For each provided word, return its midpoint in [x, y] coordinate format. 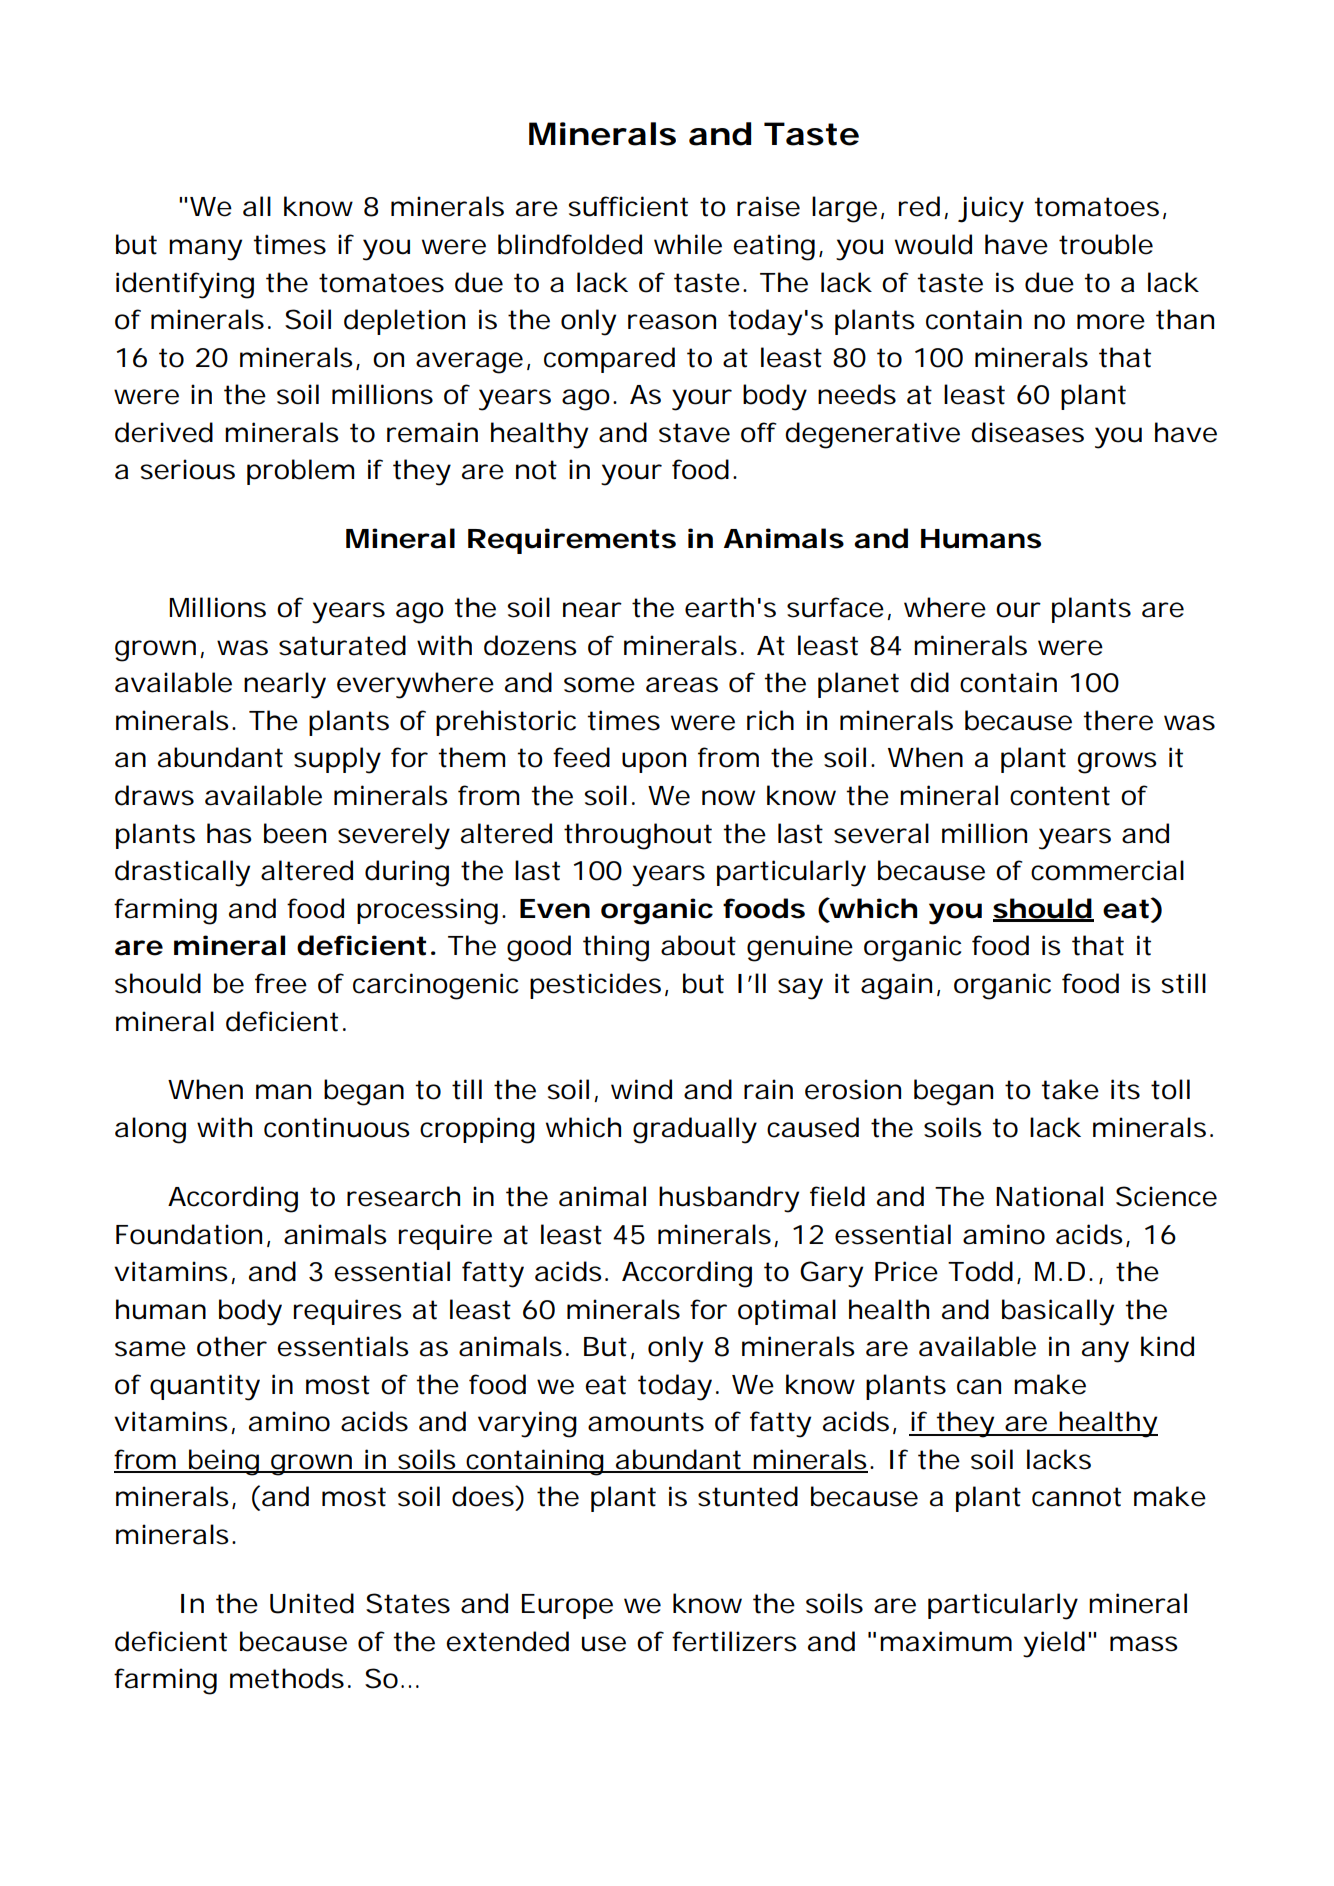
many [205, 250]
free [281, 983]
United [312, 1603]
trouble [1106, 244]
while [688, 244]
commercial [1107, 870]
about [698, 945]
